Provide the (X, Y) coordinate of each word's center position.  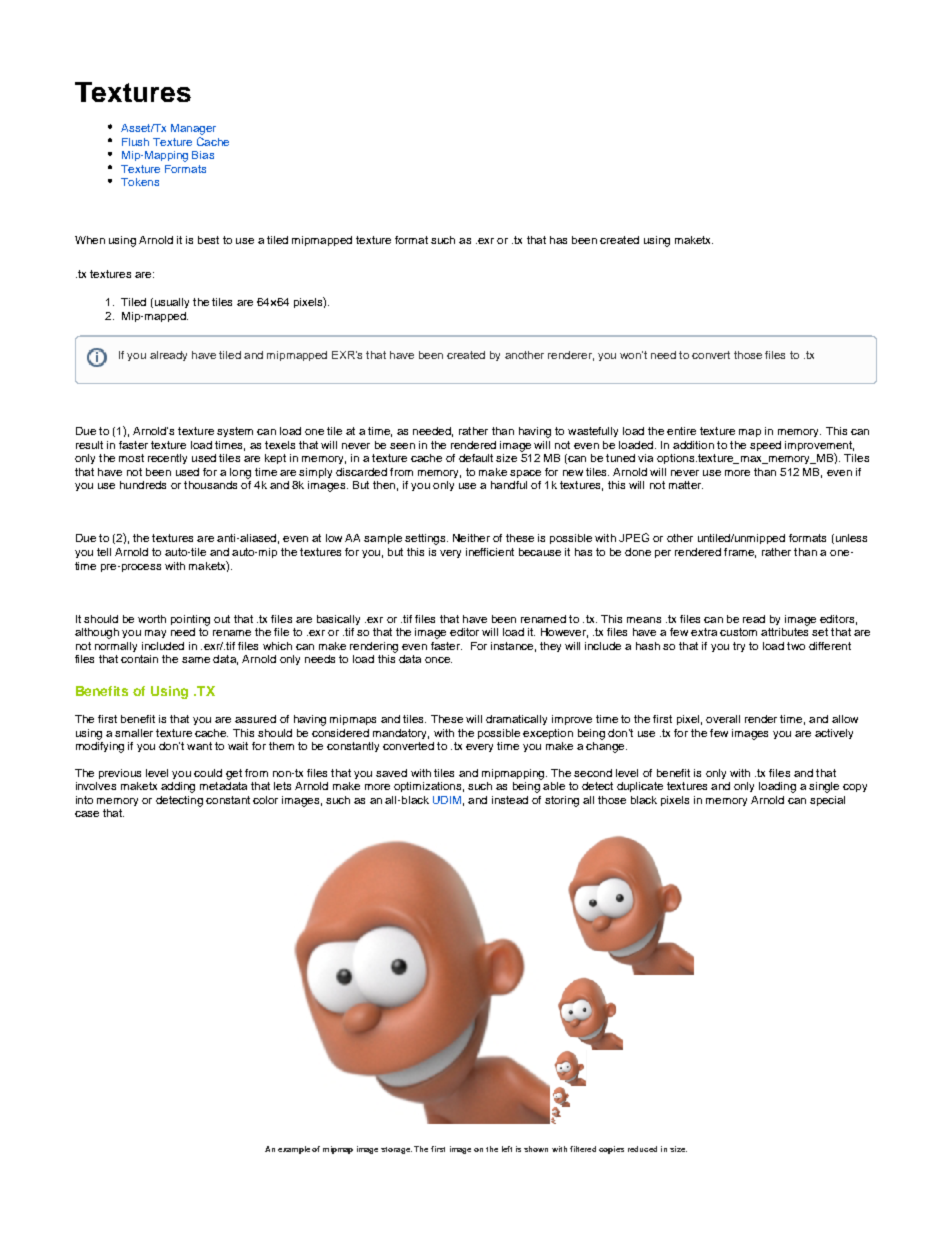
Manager (193, 129)
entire (681, 431)
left (507, 1149)
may (155, 634)
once (438, 660)
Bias (203, 155)
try (739, 647)
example (294, 1150)
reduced (642, 1149)
